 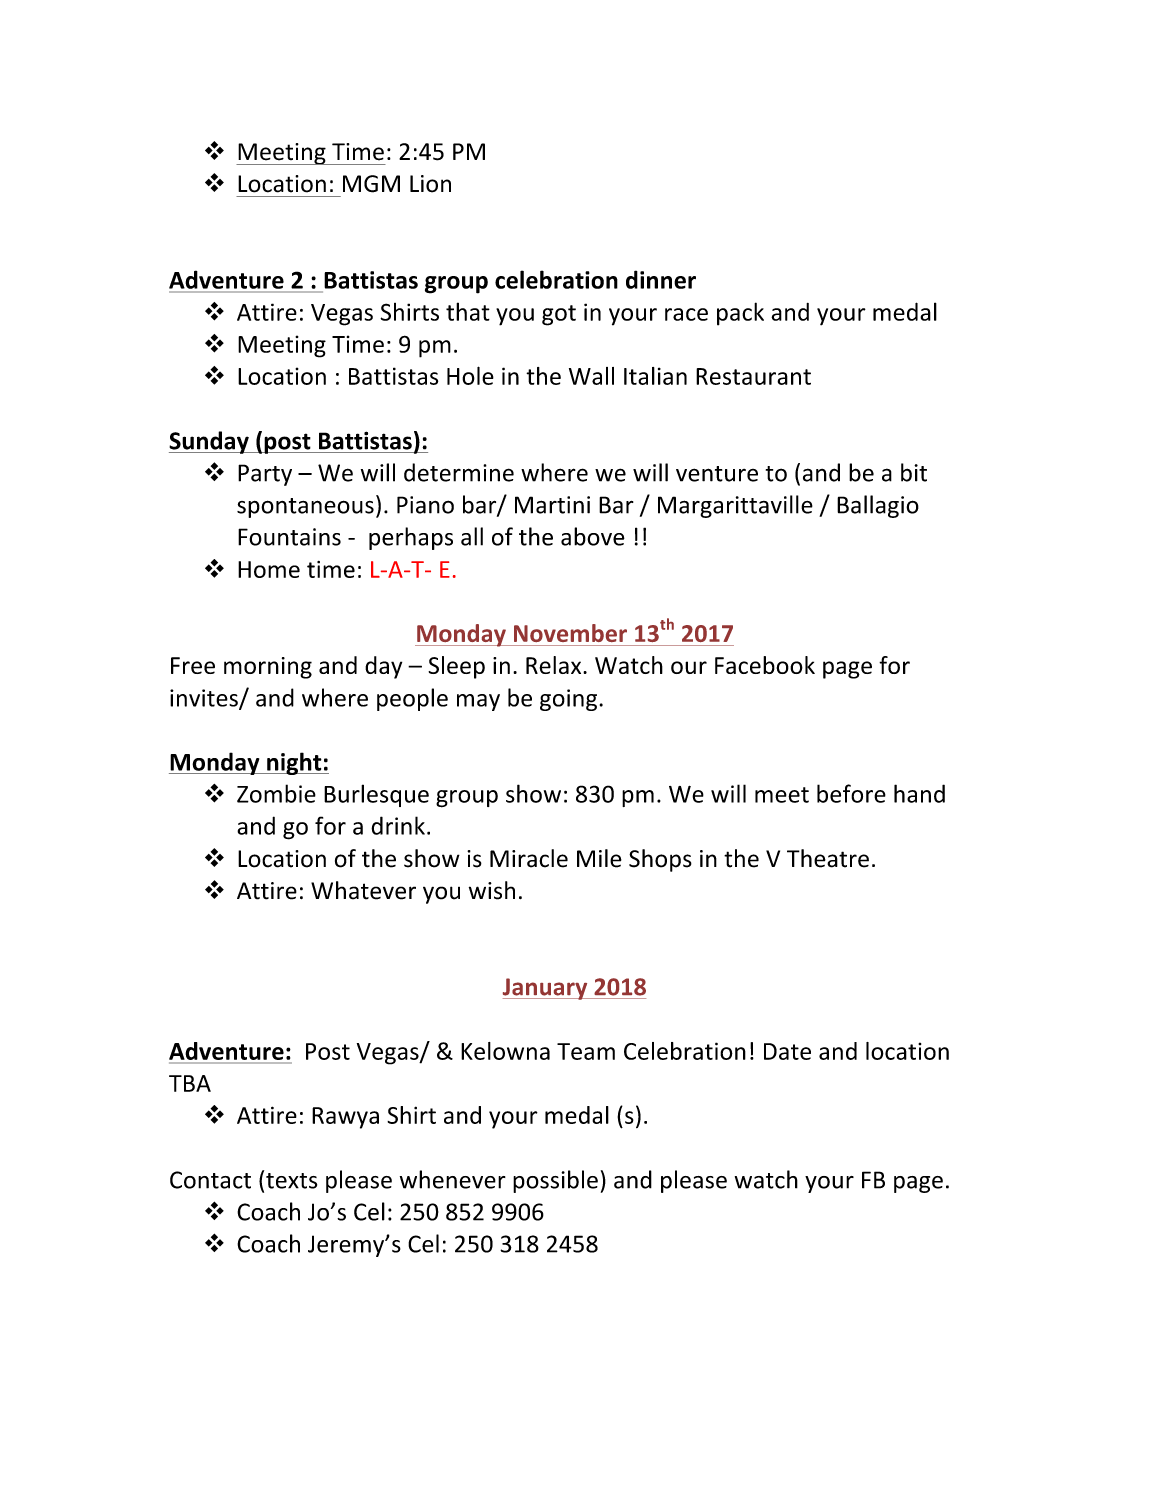 What do you see at coordinates (291, 1181) in the screenshot?
I see `texts` at bounding box center [291, 1181].
